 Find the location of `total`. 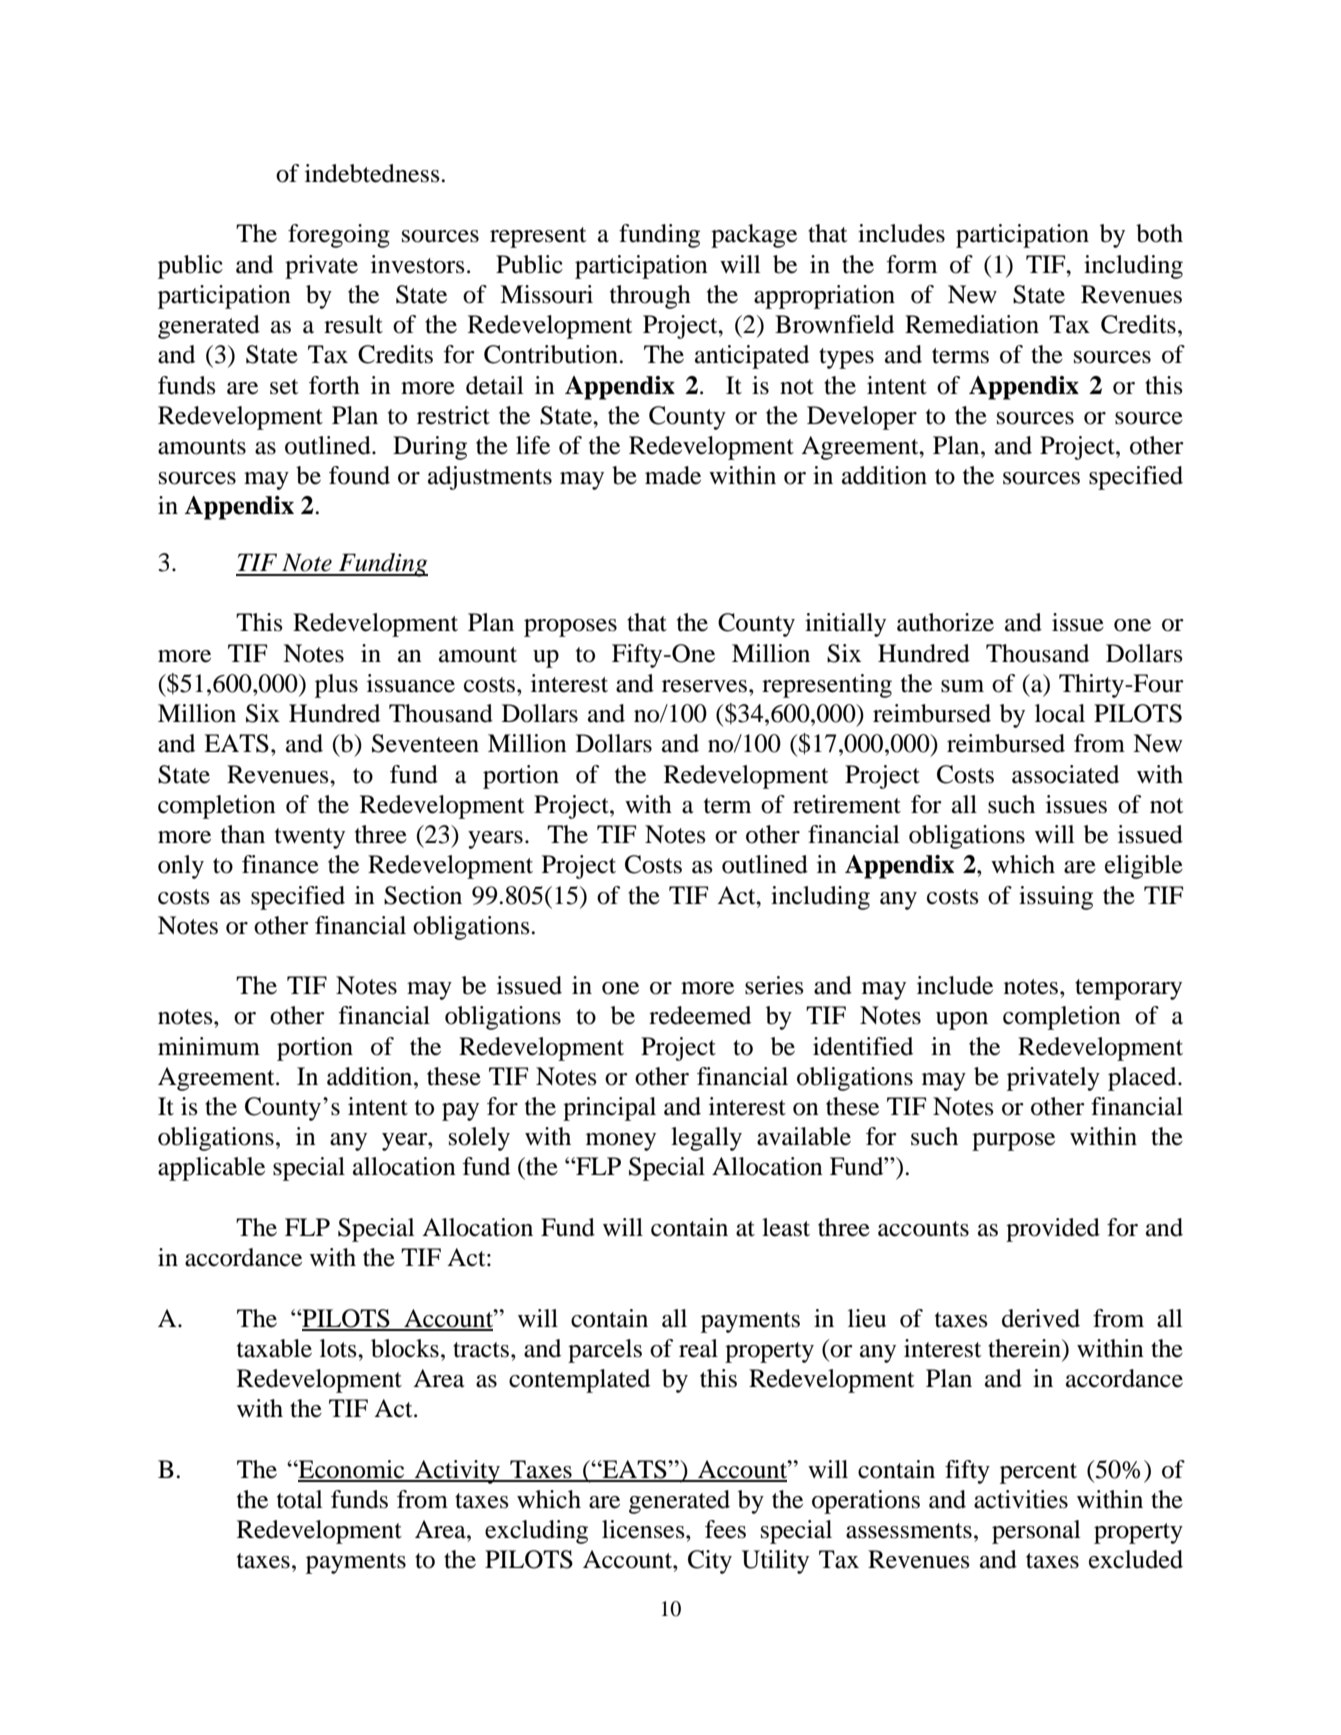

total is located at coordinates (300, 1499).
